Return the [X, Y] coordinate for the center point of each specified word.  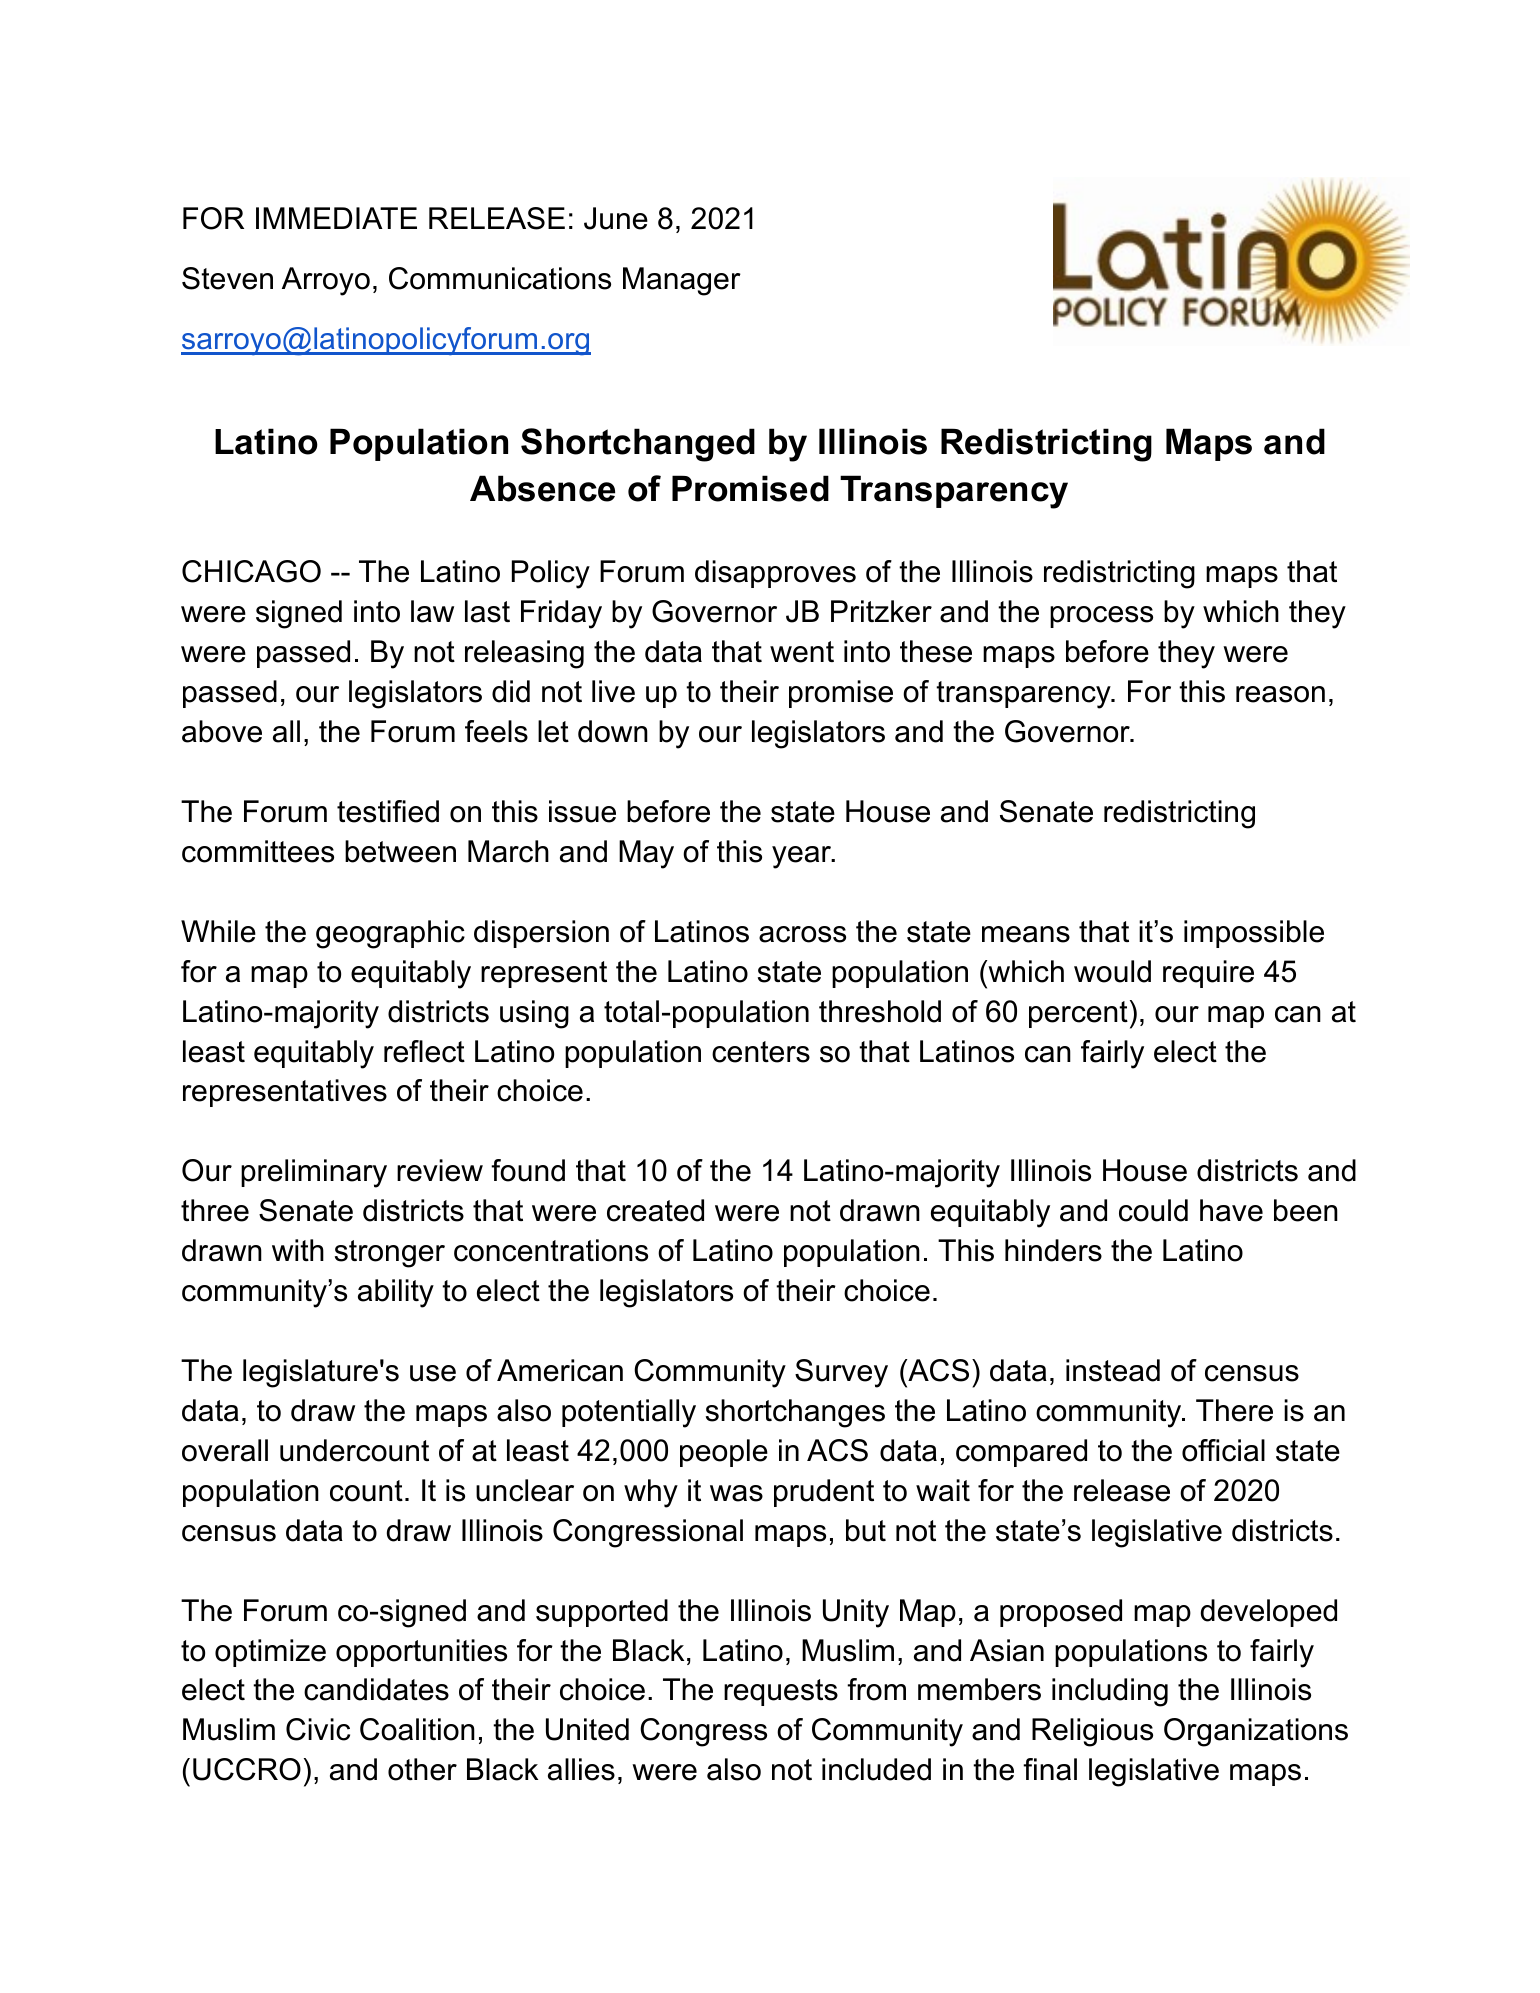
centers [761, 1052]
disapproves [775, 574]
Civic [318, 1729]
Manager [682, 281]
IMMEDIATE [336, 218]
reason [1280, 694]
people [724, 1453]
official [1223, 1450]
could [1153, 1210]
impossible [1254, 934]
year [802, 857]
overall [225, 1450]
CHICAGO [251, 571]
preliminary [314, 1173]
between [400, 851]
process [1101, 617]
